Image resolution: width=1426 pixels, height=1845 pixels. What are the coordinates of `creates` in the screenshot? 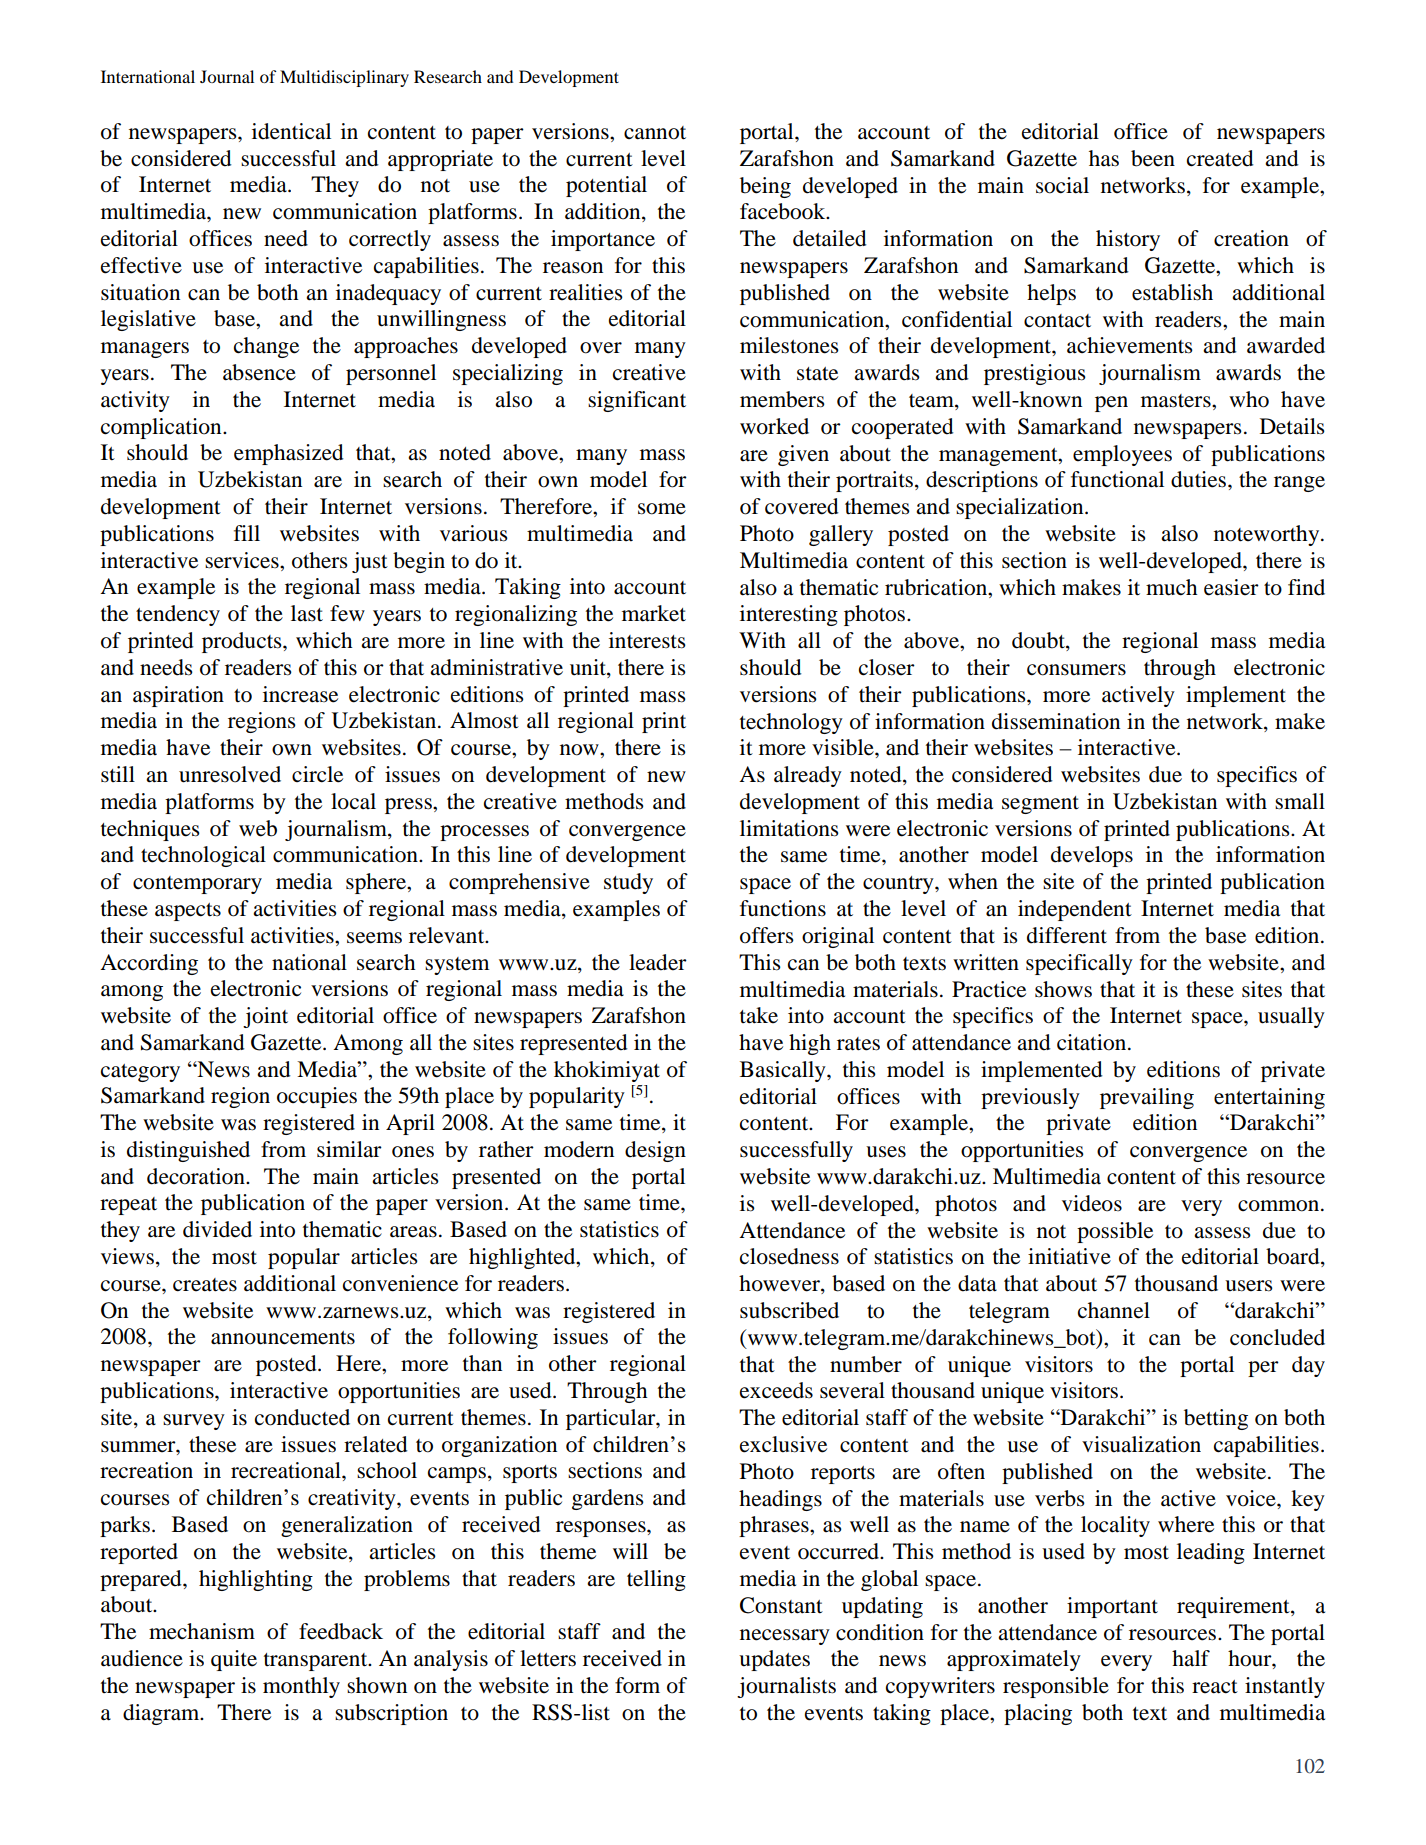 It's located at (205, 1285).
